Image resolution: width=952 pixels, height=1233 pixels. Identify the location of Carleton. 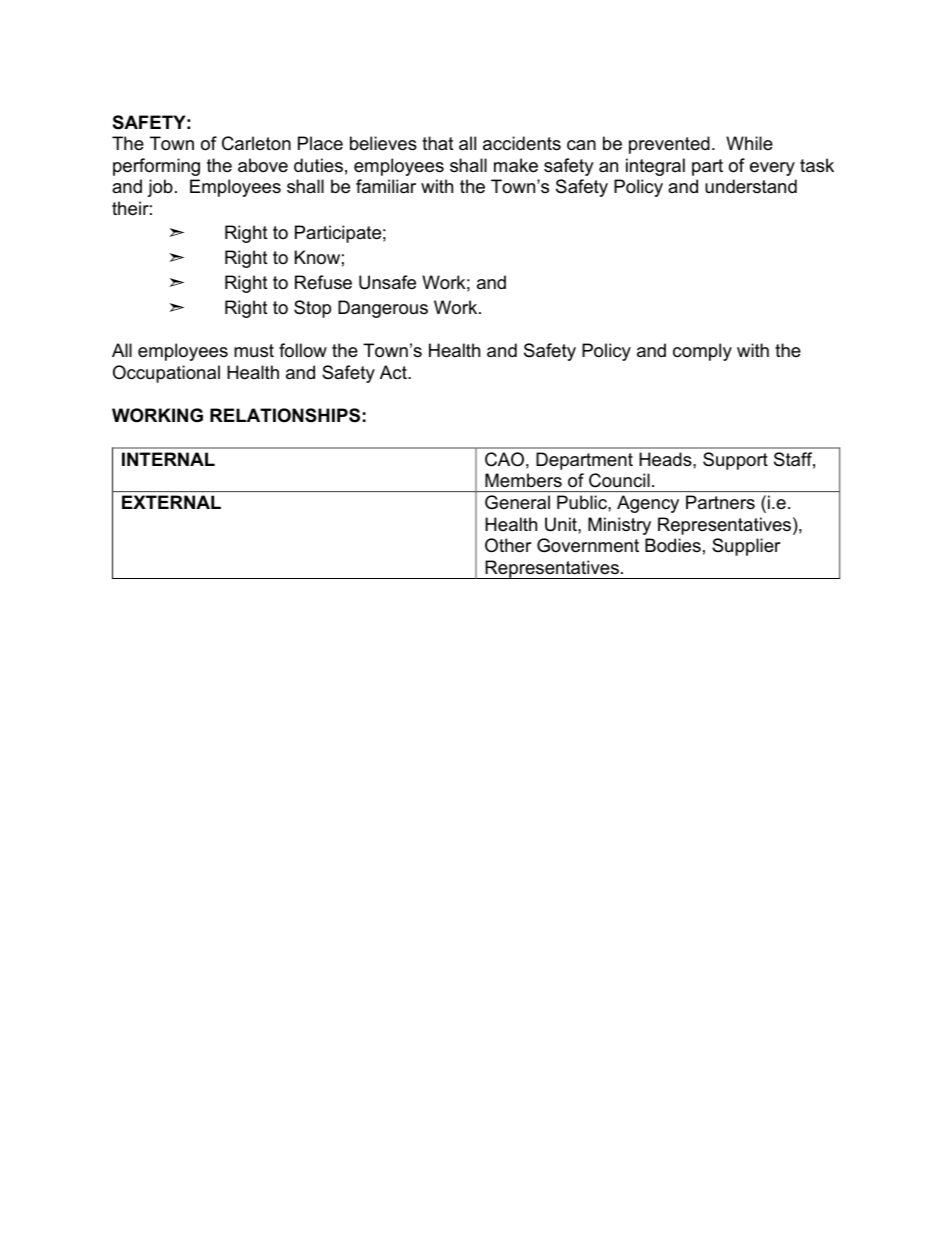
(256, 143).
